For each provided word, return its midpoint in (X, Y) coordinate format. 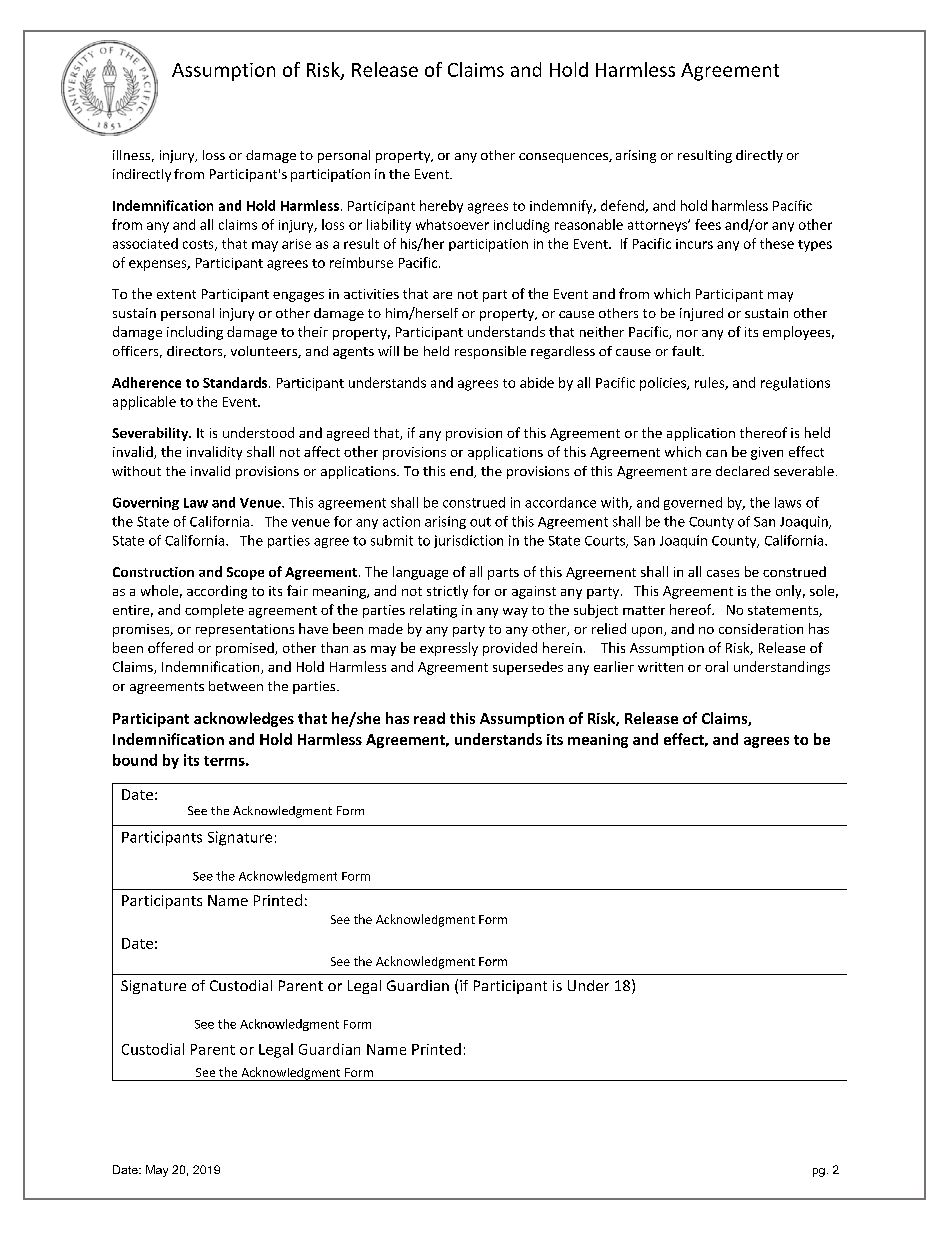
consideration (761, 628)
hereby (441, 206)
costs (199, 245)
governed (693, 503)
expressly (449, 649)
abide (537, 382)
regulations (795, 384)
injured (701, 314)
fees (708, 224)
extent (176, 294)
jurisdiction (468, 541)
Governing (146, 503)
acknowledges (244, 719)
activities (371, 294)
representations (245, 630)
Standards (236, 382)
